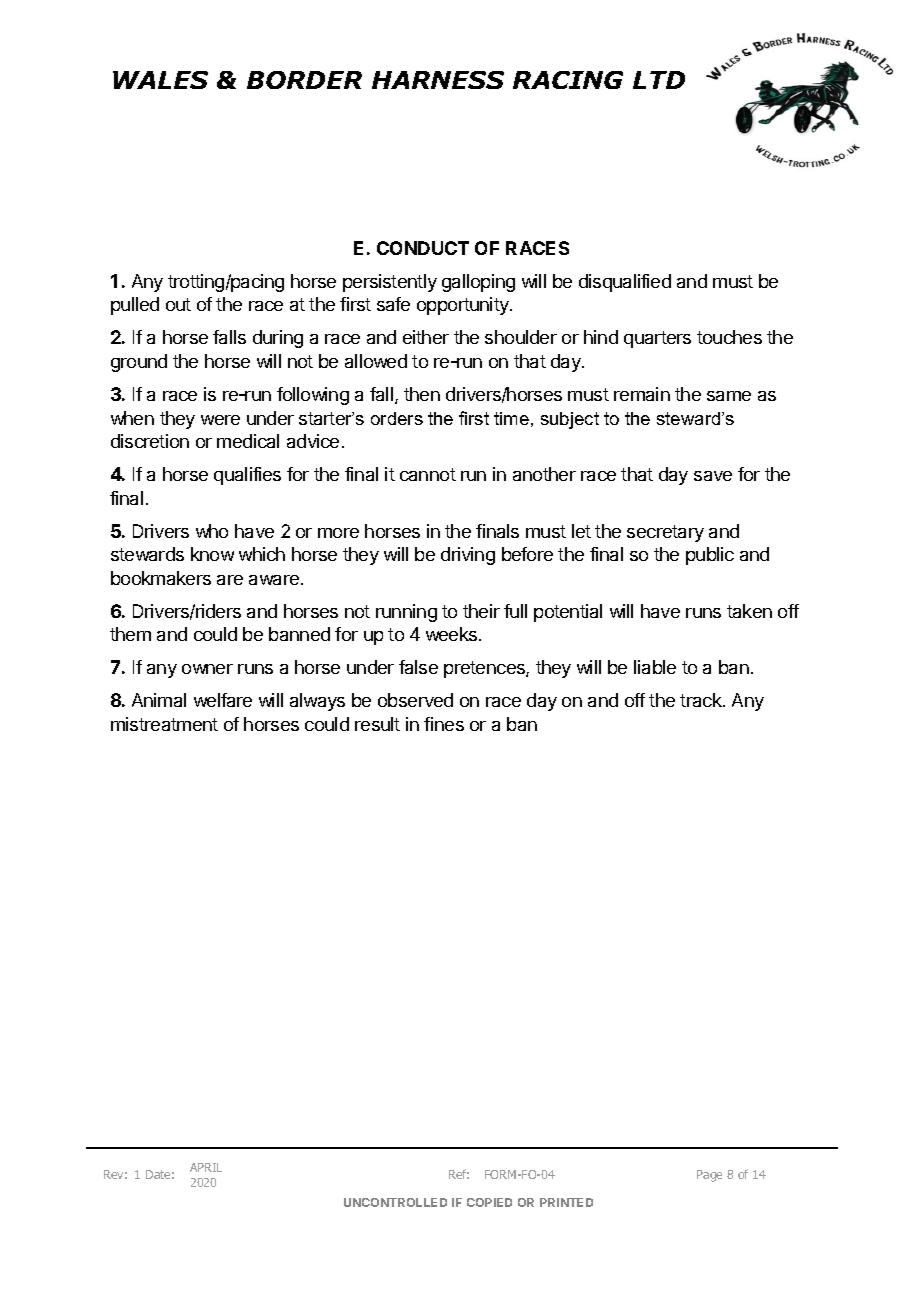 The width and height of the document is (924, 1309). What do you see at coordinates (459, 1174) in the document?
I see `Ref` at bounding box center [459, 1174].
